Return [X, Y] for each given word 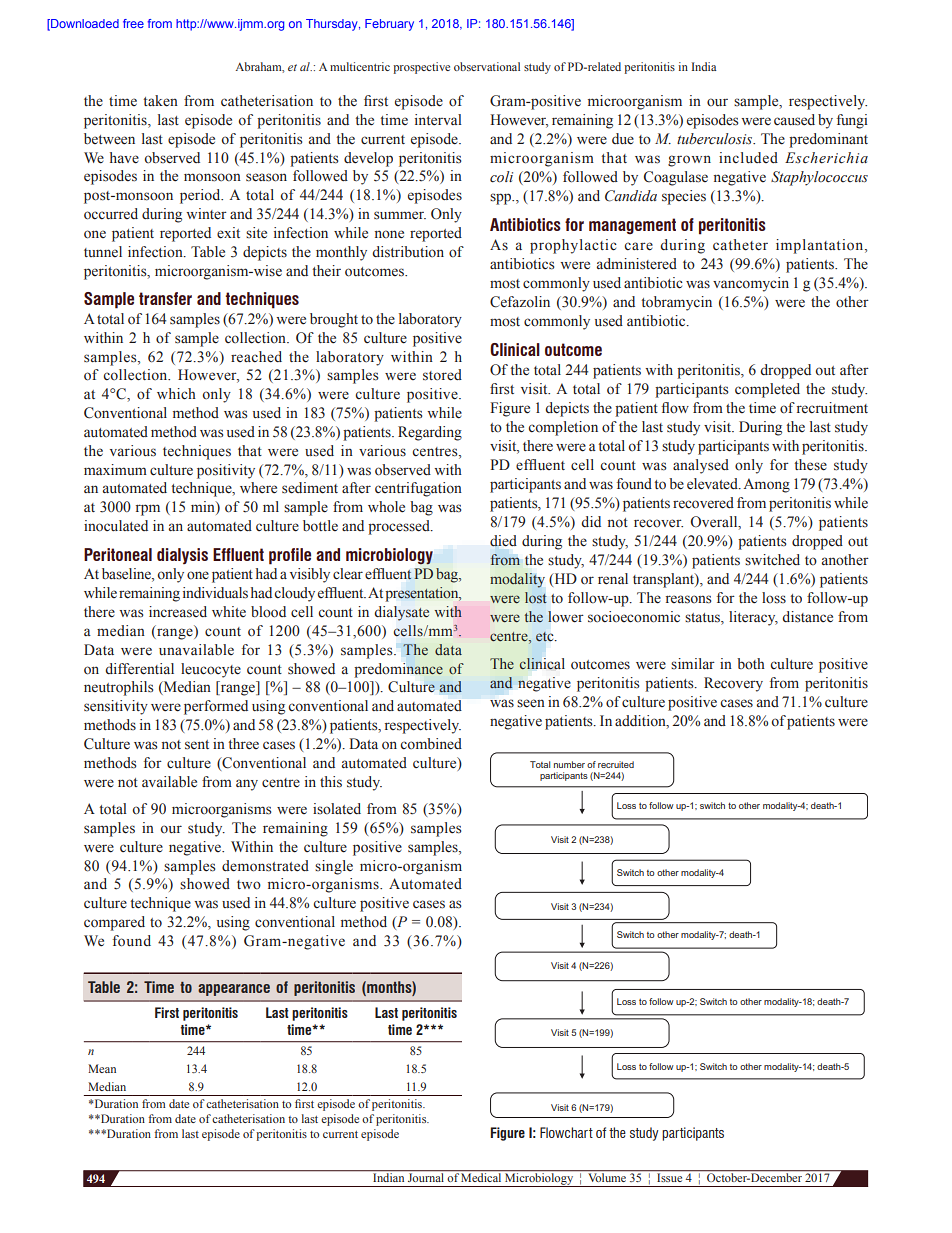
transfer [165, 298]
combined [431, 744]
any [247, 785]
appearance [234, 990]
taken [160, 101]
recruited [616, 764]
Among [767, 485]
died [503, 541]
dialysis [182, 556]
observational [487, 66]
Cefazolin [520, 302]
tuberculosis [716, 139]
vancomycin [751, 284]
